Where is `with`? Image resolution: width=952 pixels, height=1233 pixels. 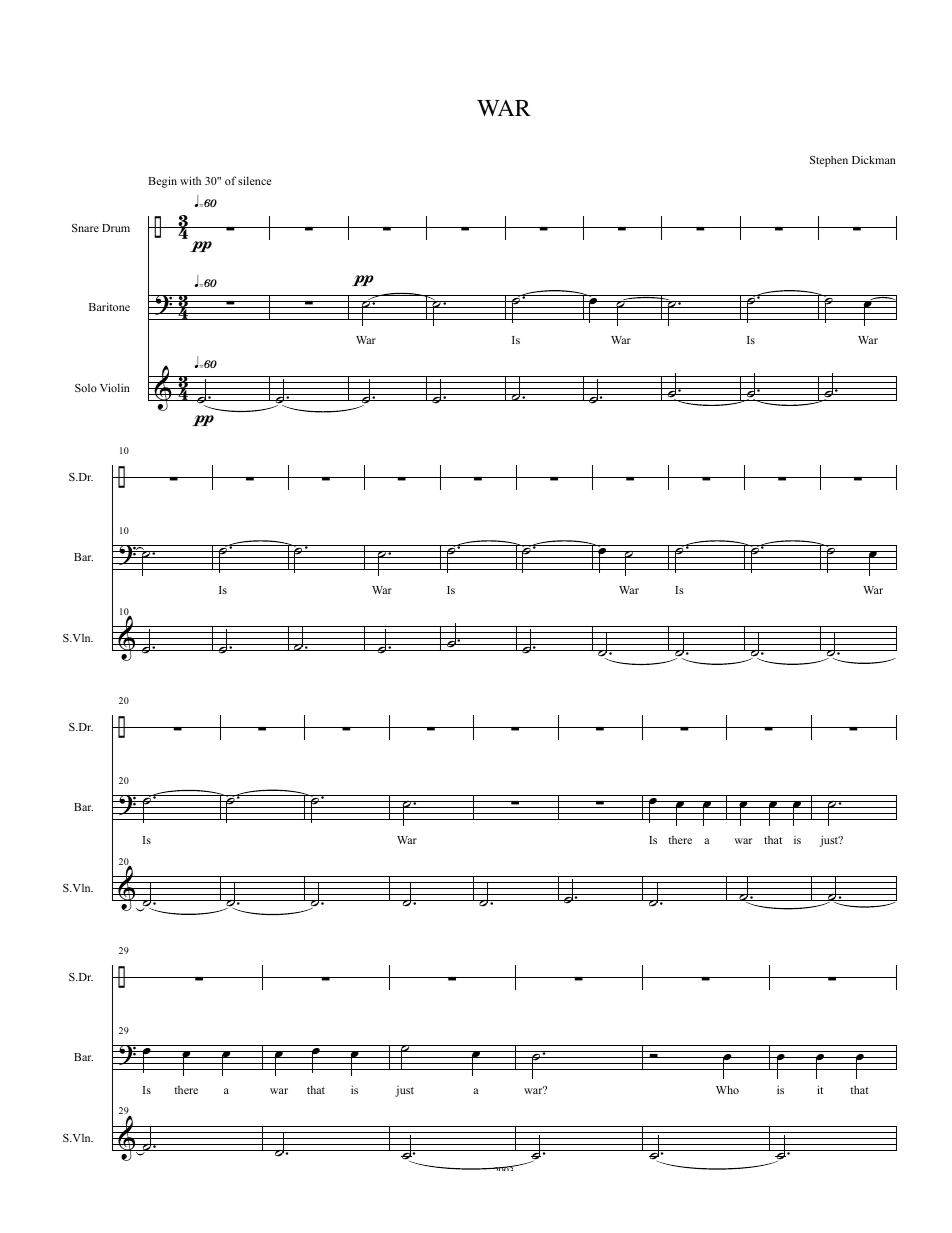
with is located at coordinates (190, 180).
